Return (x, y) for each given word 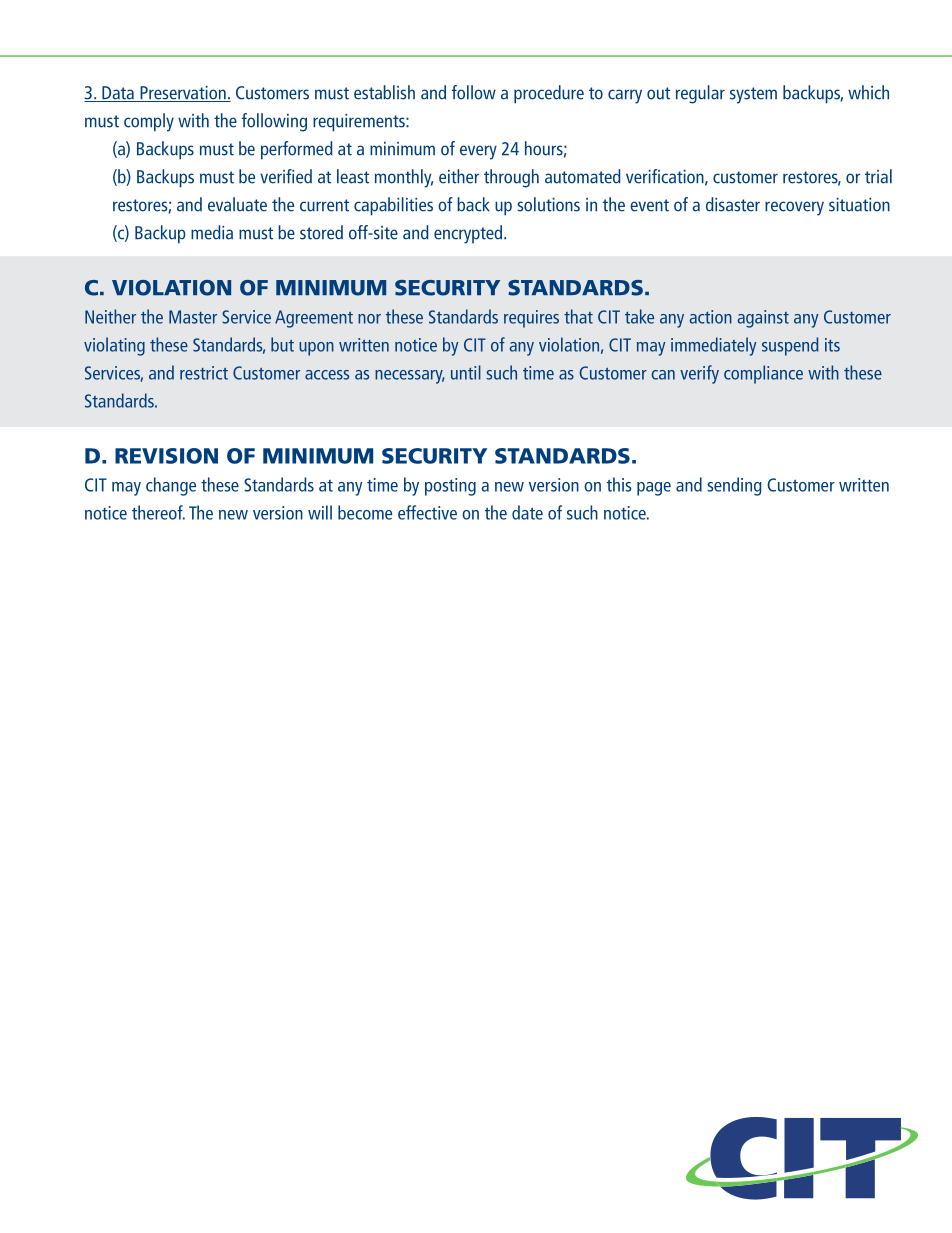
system (753, 95)
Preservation (183, 94)
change (171, 486)
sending (734, 486)
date (527, 512)
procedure (549, 94)
